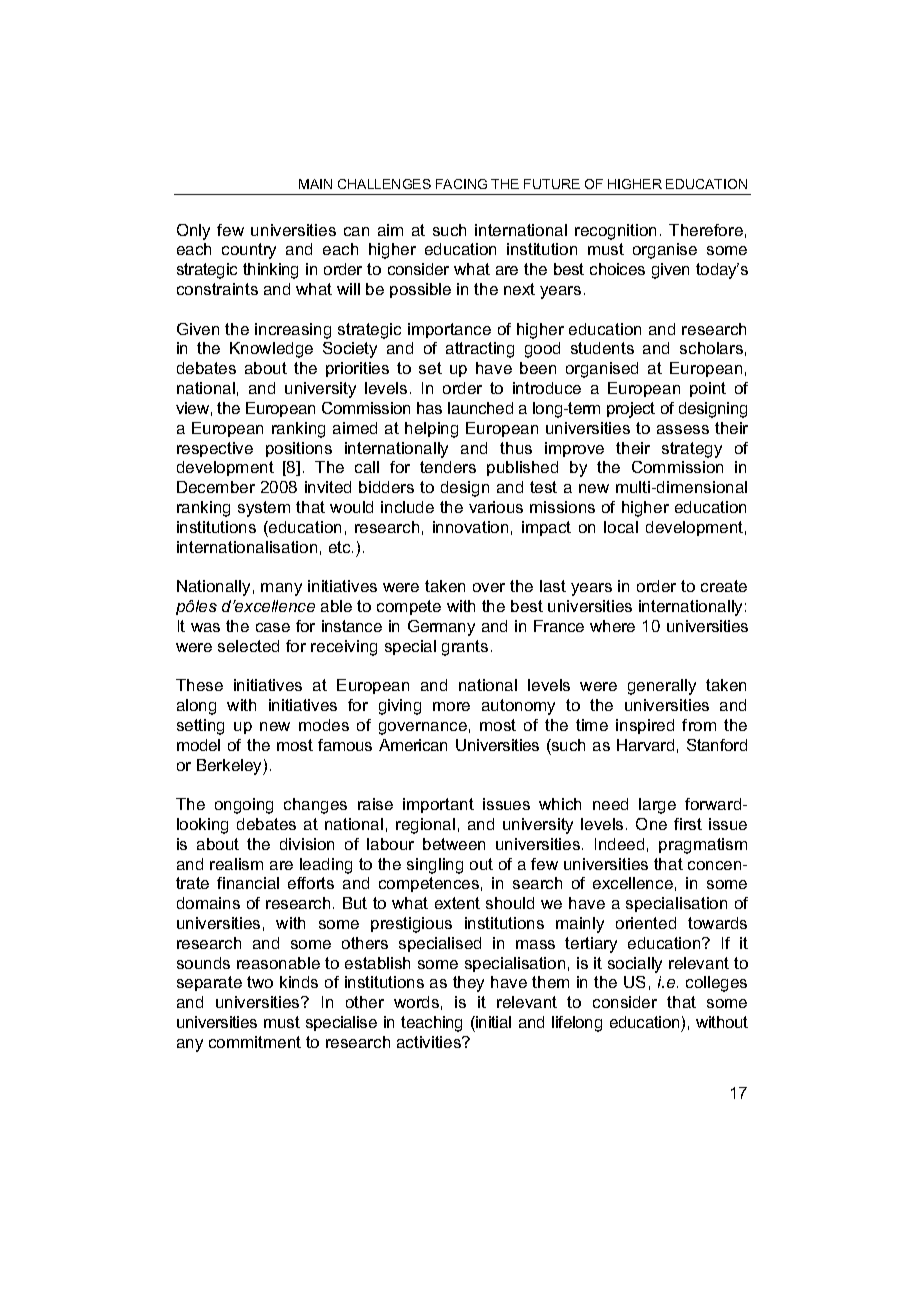 Image resolution: width=924 pixels, height=1308 pixels. I want to click on FACING, so click(461, 184).
